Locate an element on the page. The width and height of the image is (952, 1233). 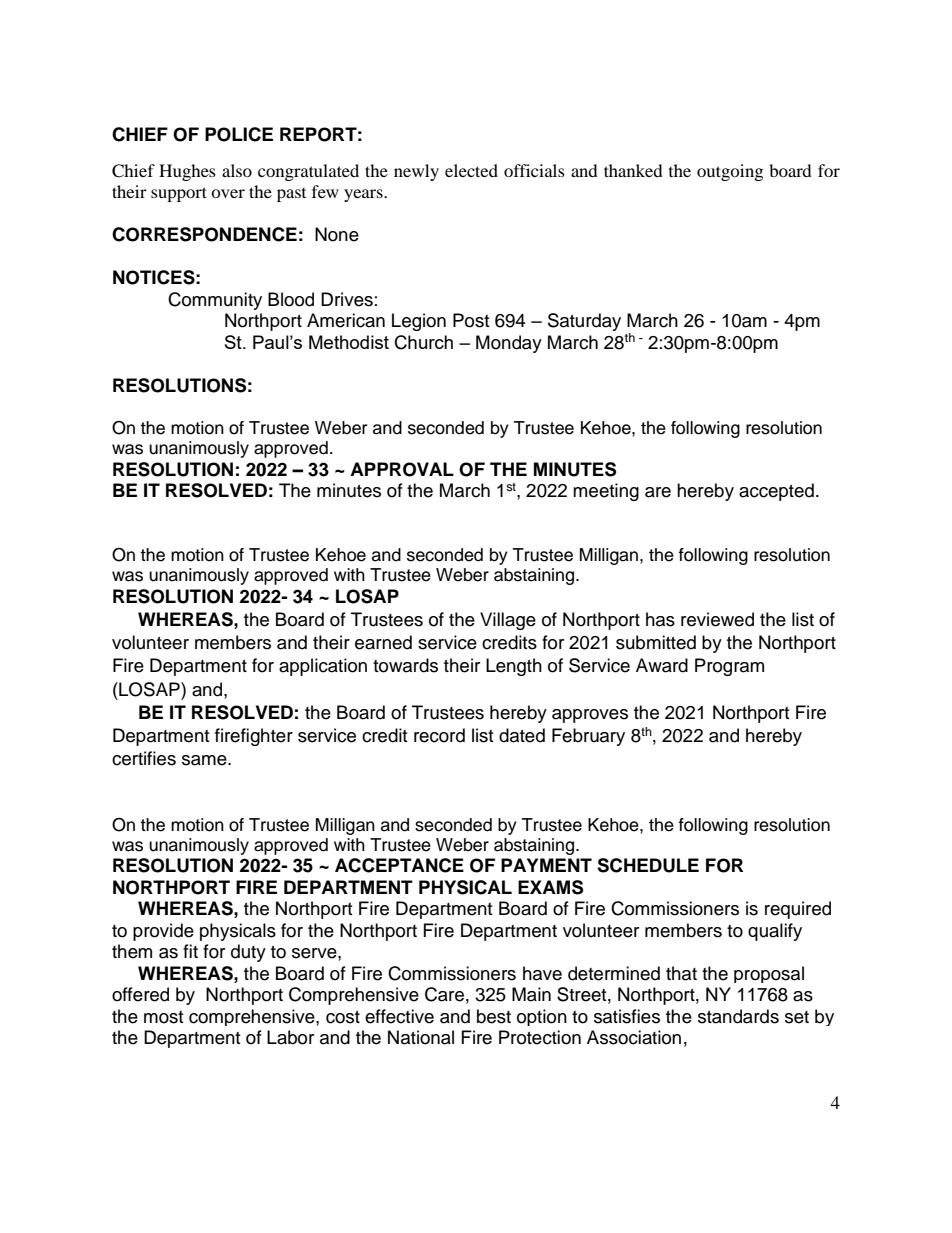
Village is located at coordinates (508, 621).
